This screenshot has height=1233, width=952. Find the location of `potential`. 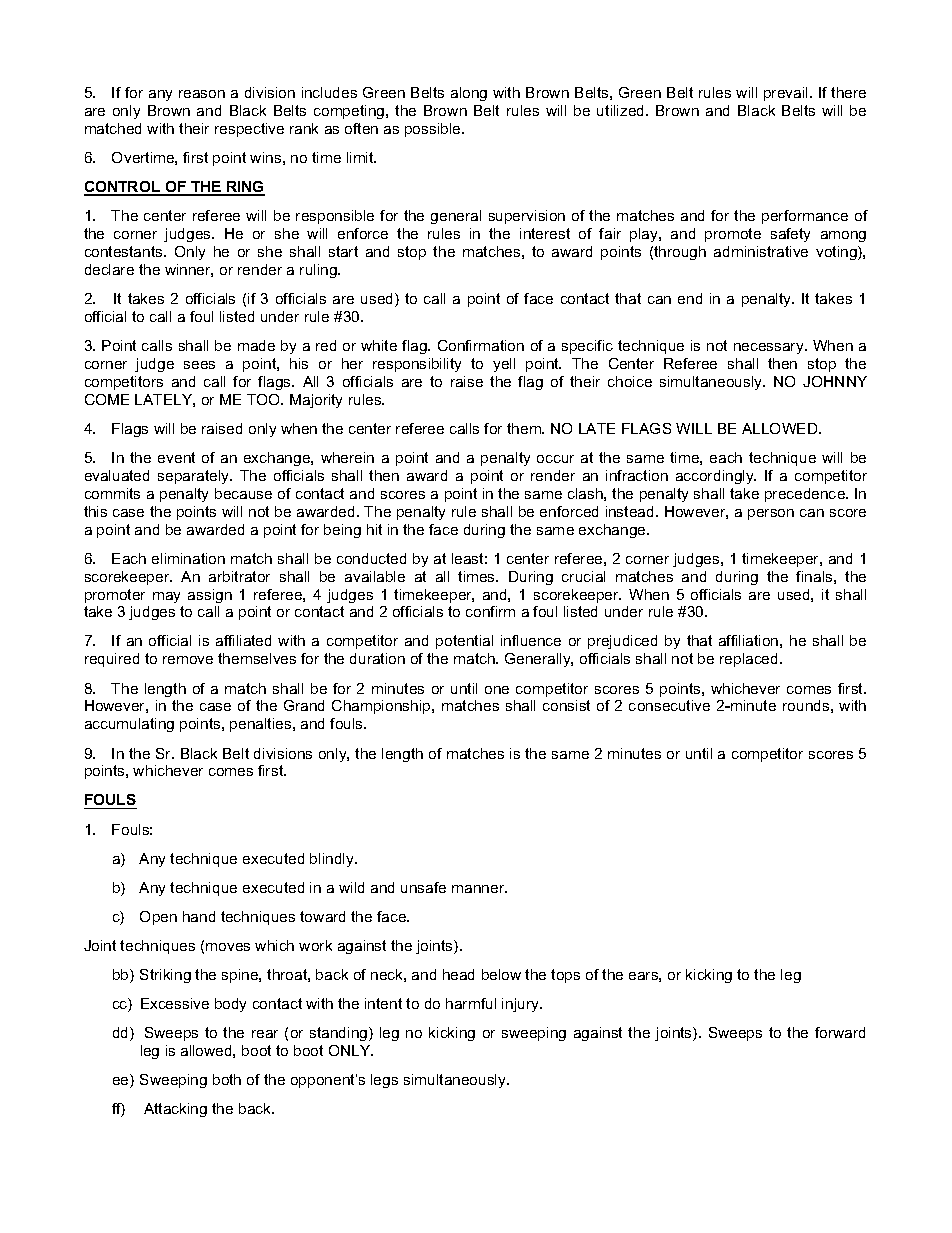

potential is located at coordinates (464, 642).
